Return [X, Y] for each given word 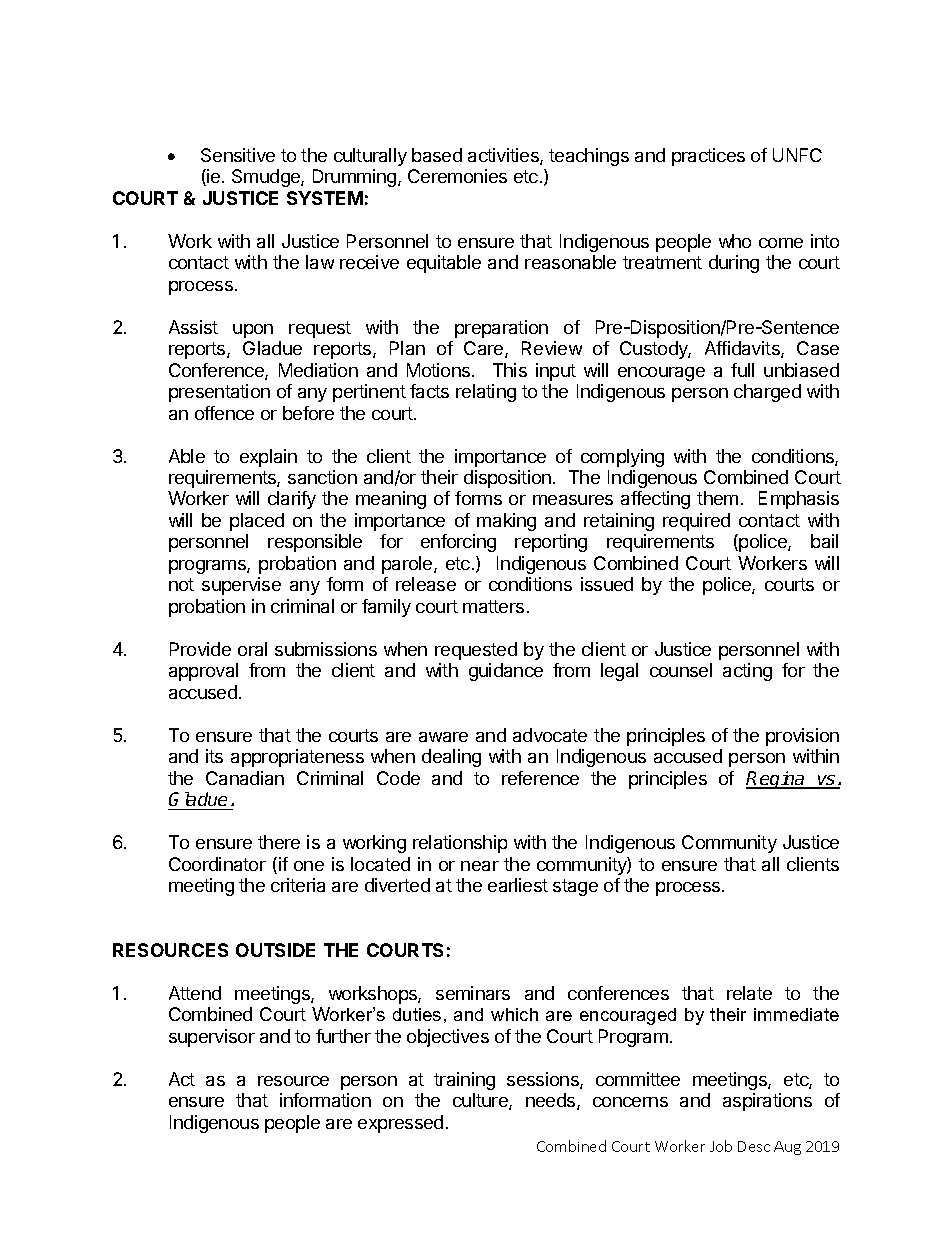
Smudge [267, 178]
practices [708, 157]
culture [481, 1101]
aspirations [767, 1102]
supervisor [212, 1038]
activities [504, 156]
